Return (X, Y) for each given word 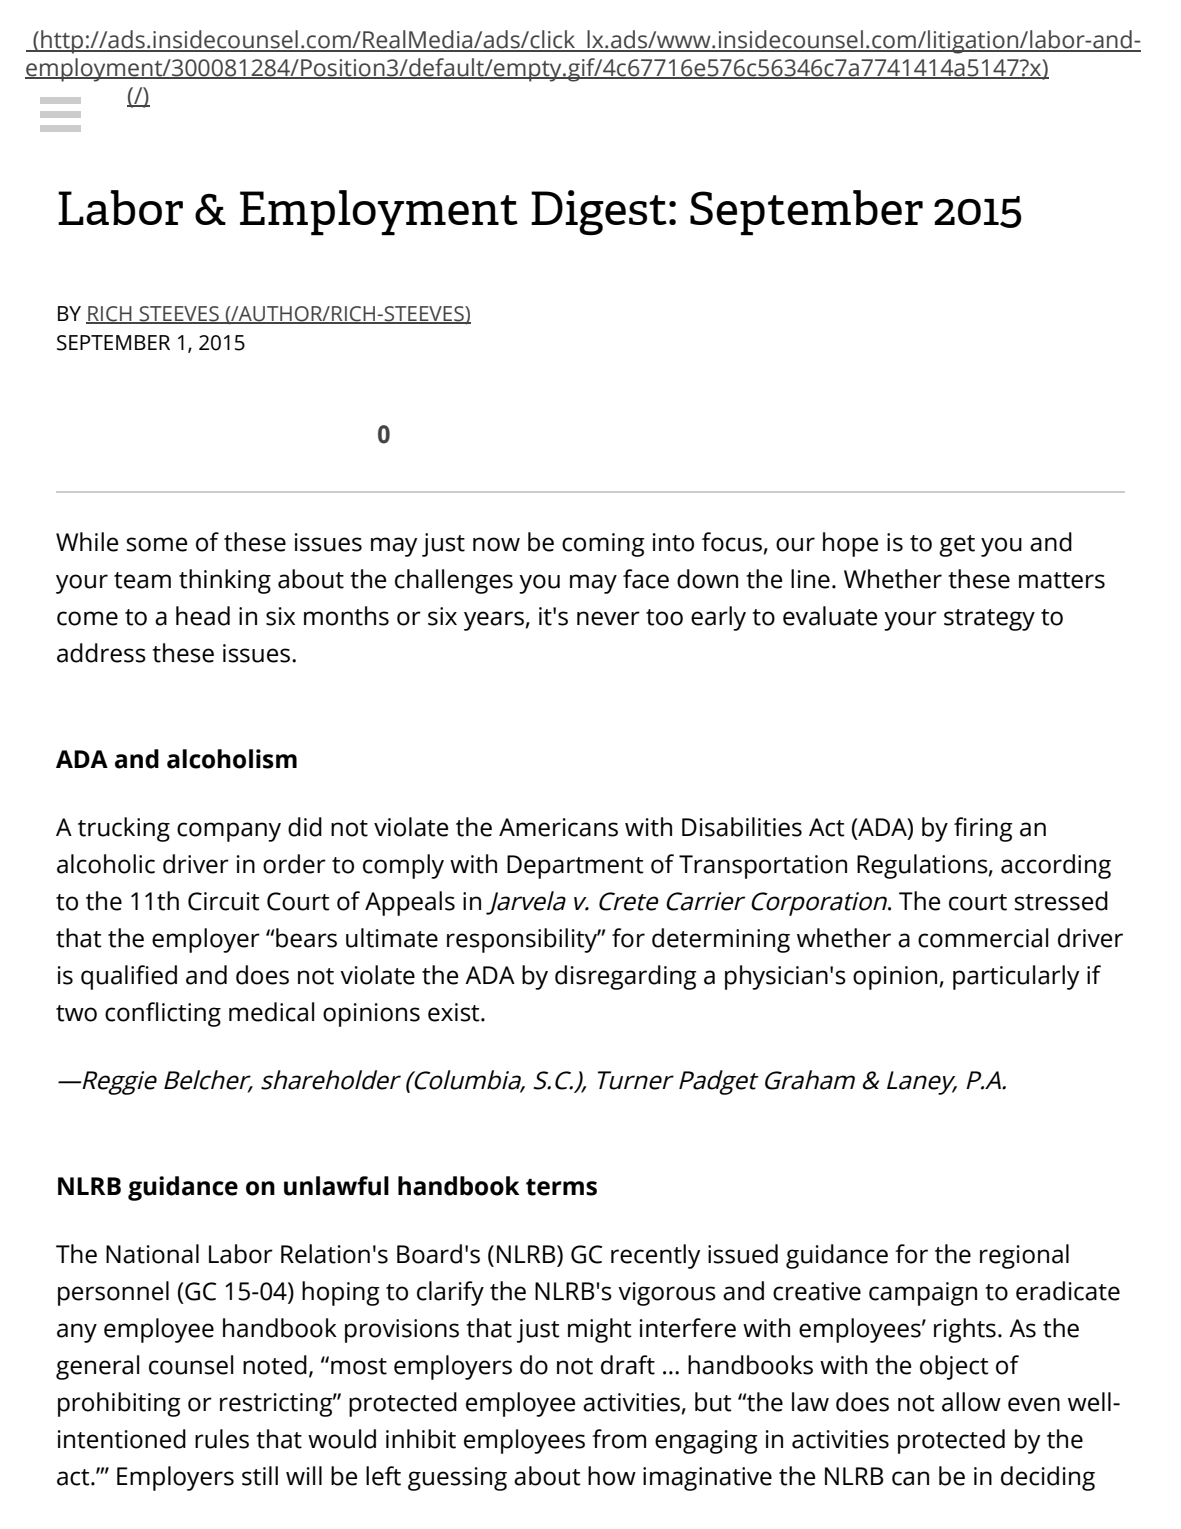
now (496, 544)
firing (983, 829)
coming (603, 545)
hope (850, 544)
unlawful (336, 1186)
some (157, 544)
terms (561, 1187)
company (229, 832)
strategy (989, 620)
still (260, 1476)
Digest (599, 212)
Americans (558, 827)
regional (1024, 1256)
